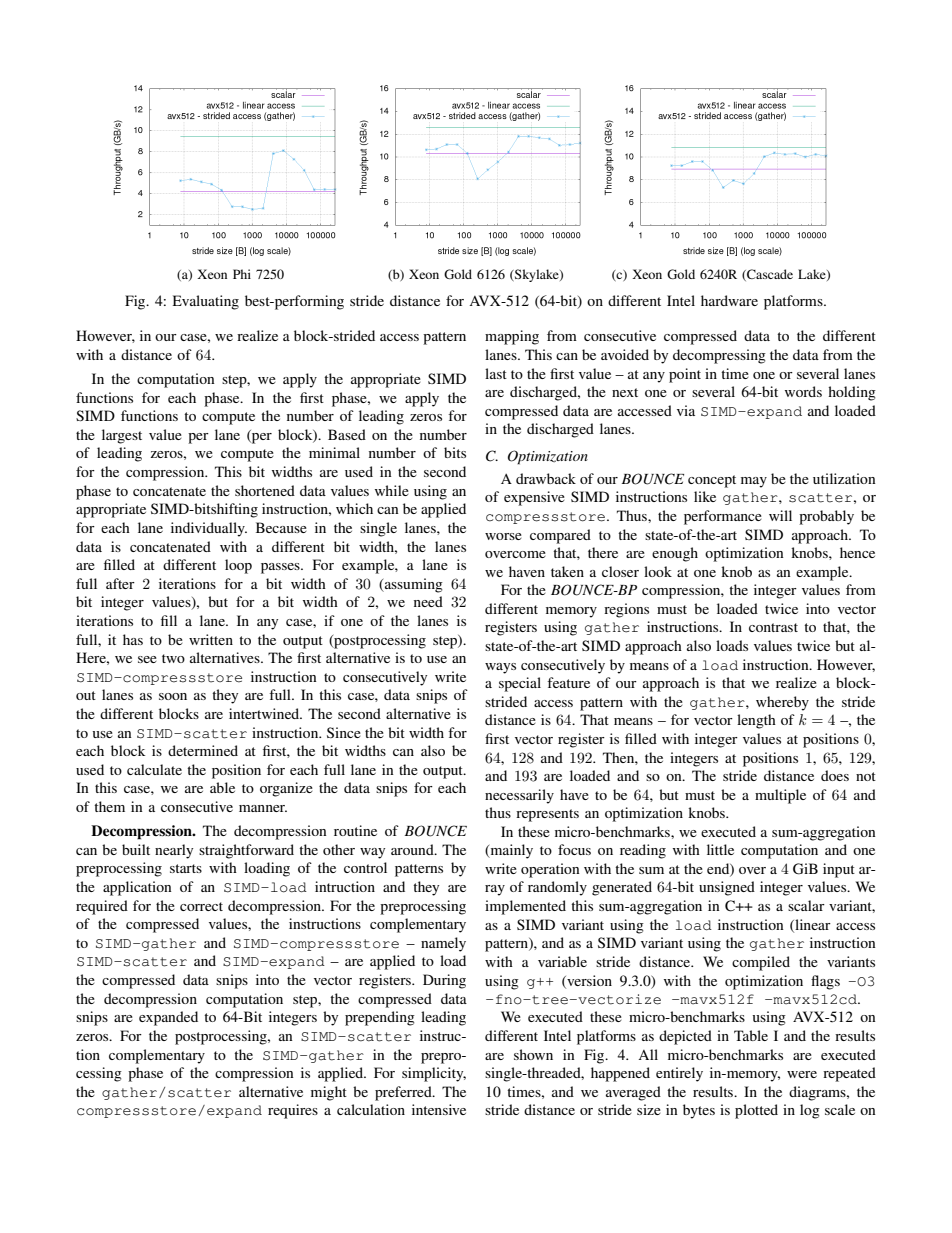 The image size is (952, 1233). I want to click on correct, so click(201, 906).
